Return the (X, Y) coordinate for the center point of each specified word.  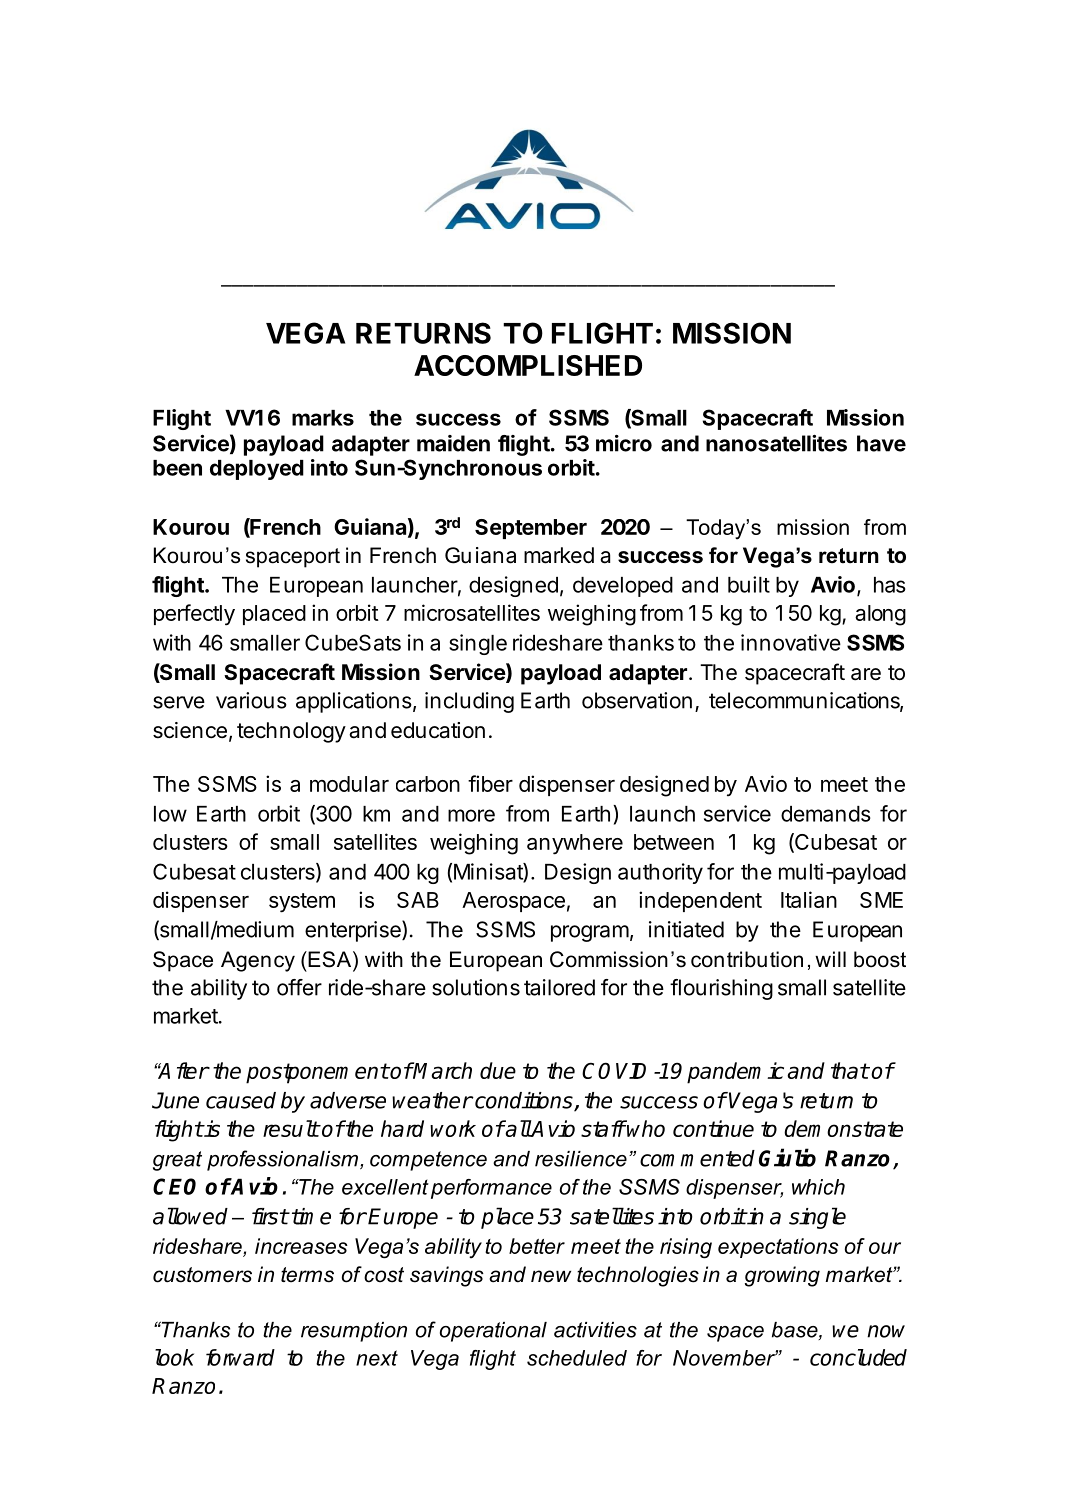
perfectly (194, 615)
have (881, 443)
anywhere (575, 844)
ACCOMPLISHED (528, 365)
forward (240, 1357)
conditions (524, 1101)
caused (241, 1100)
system (302, 903)
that (850, 1070)
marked (559, 555)
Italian (809, 899)
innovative (791, 642)
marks (323, 418)
